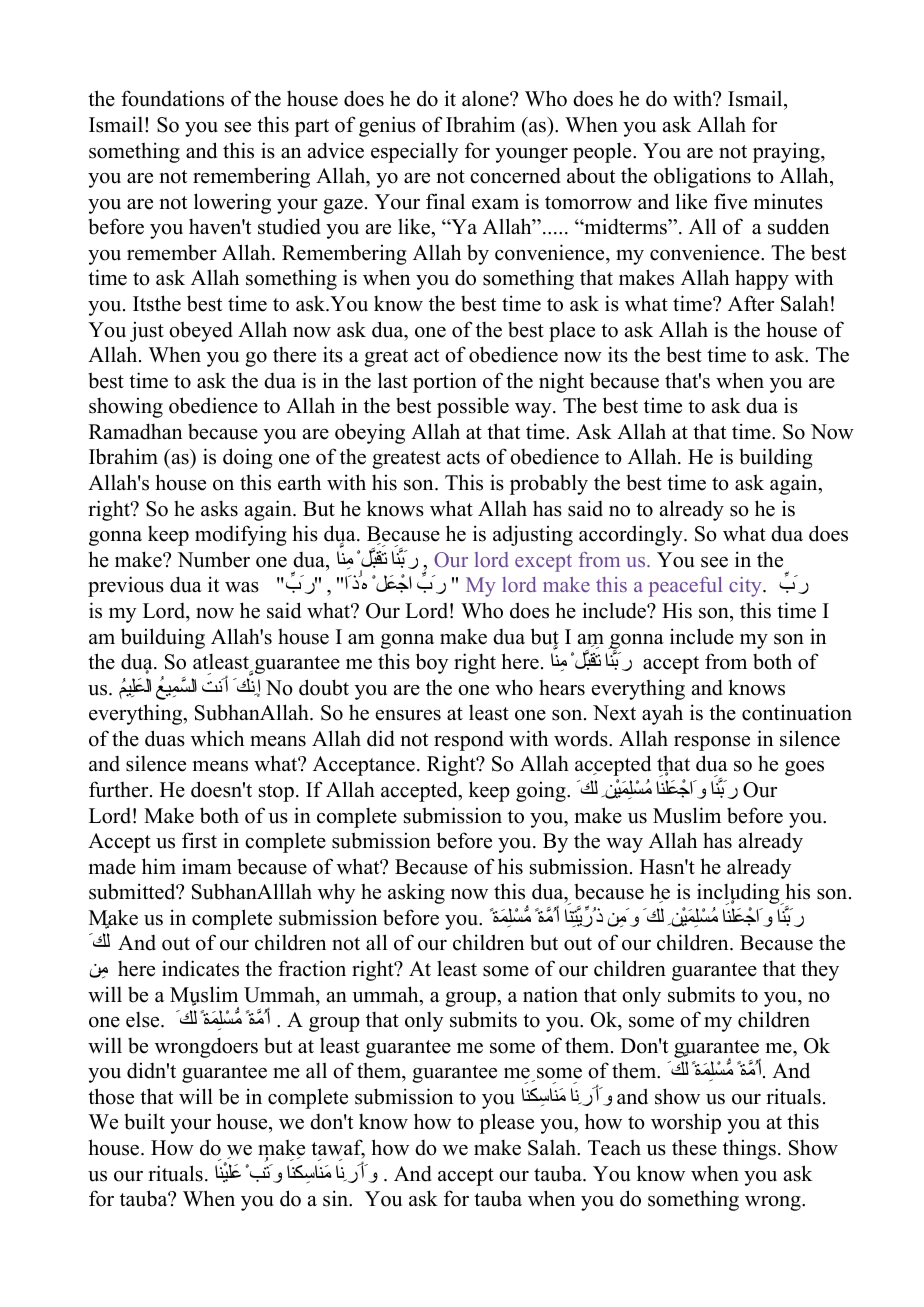 The width and height of the screenshot is (924, 1307). Describe the element at coordinates (242, 587) in the screenshot. I see `was` at that location.
